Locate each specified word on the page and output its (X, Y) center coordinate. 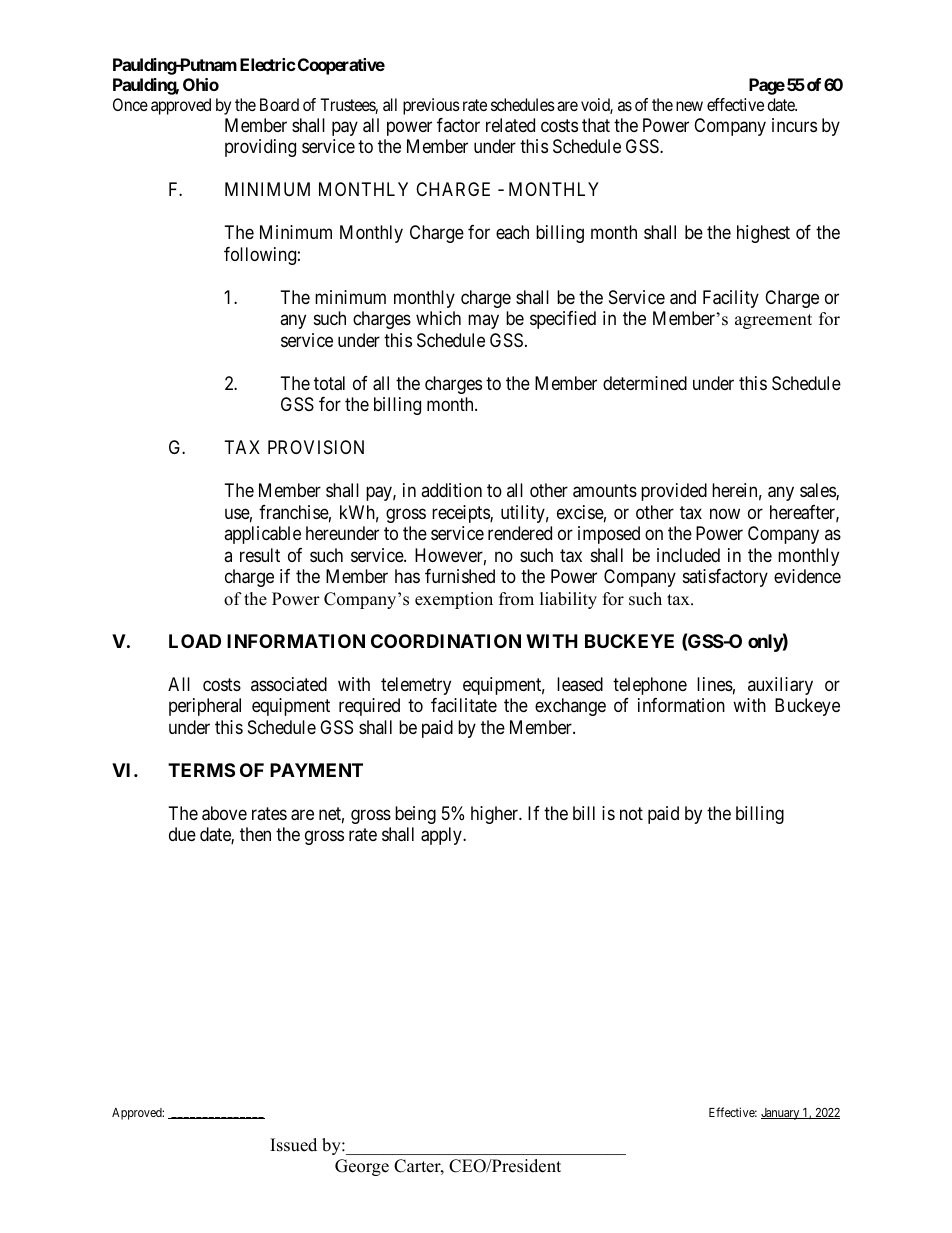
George (362, 1167)
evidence (807, 576)
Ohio (201, 84)
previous (431, 106)
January (781, 1114)
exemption (454, 600)
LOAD (195, 641)
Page (767, 86)
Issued (293, 1145)
